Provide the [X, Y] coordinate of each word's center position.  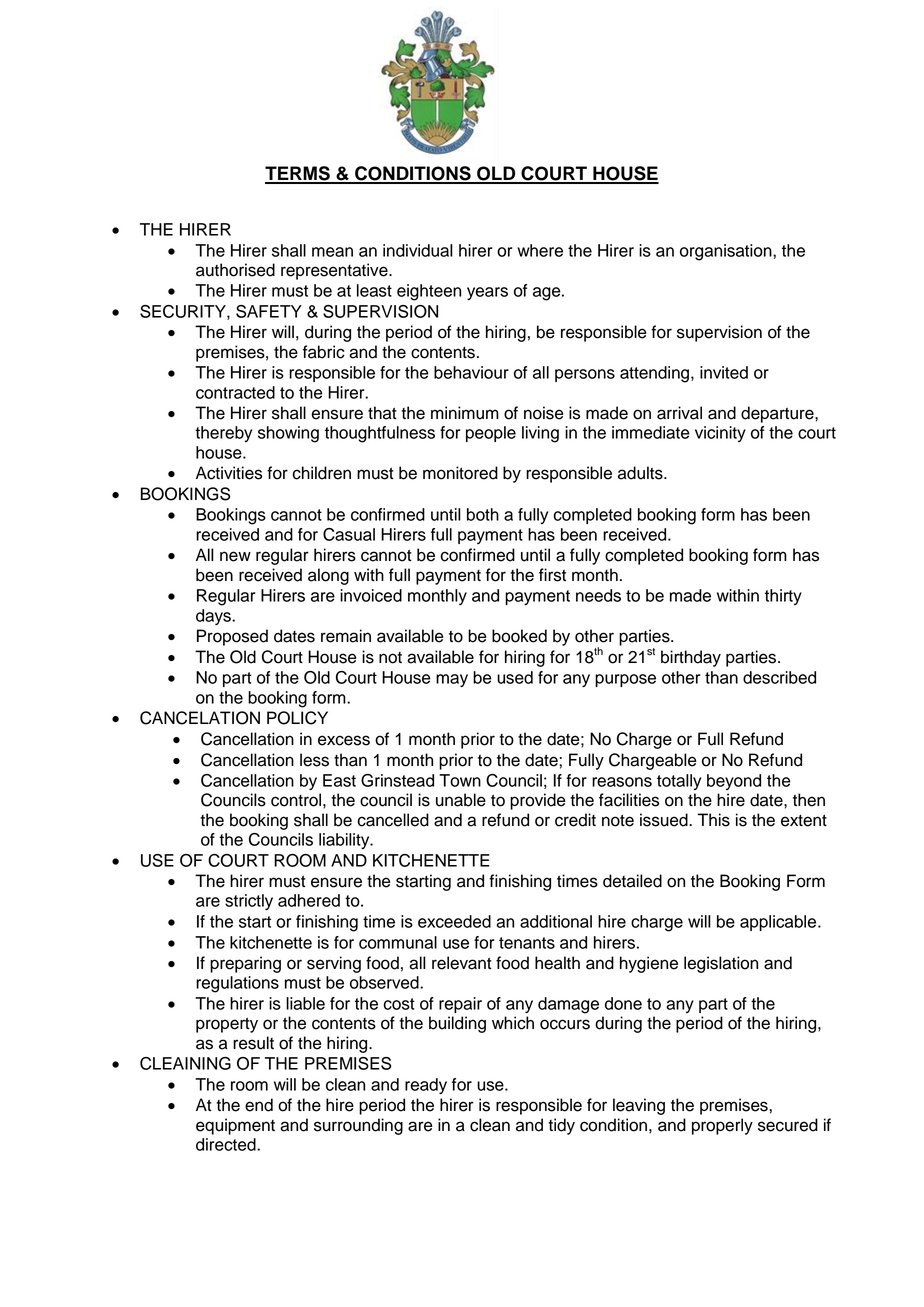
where [540, 250]
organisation [727, 252]
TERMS [298, 174]
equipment [235, 1126]
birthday [691, 658]
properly [722, 1126]
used [515, 677]
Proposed [232, 637]
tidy [561, 1126]
